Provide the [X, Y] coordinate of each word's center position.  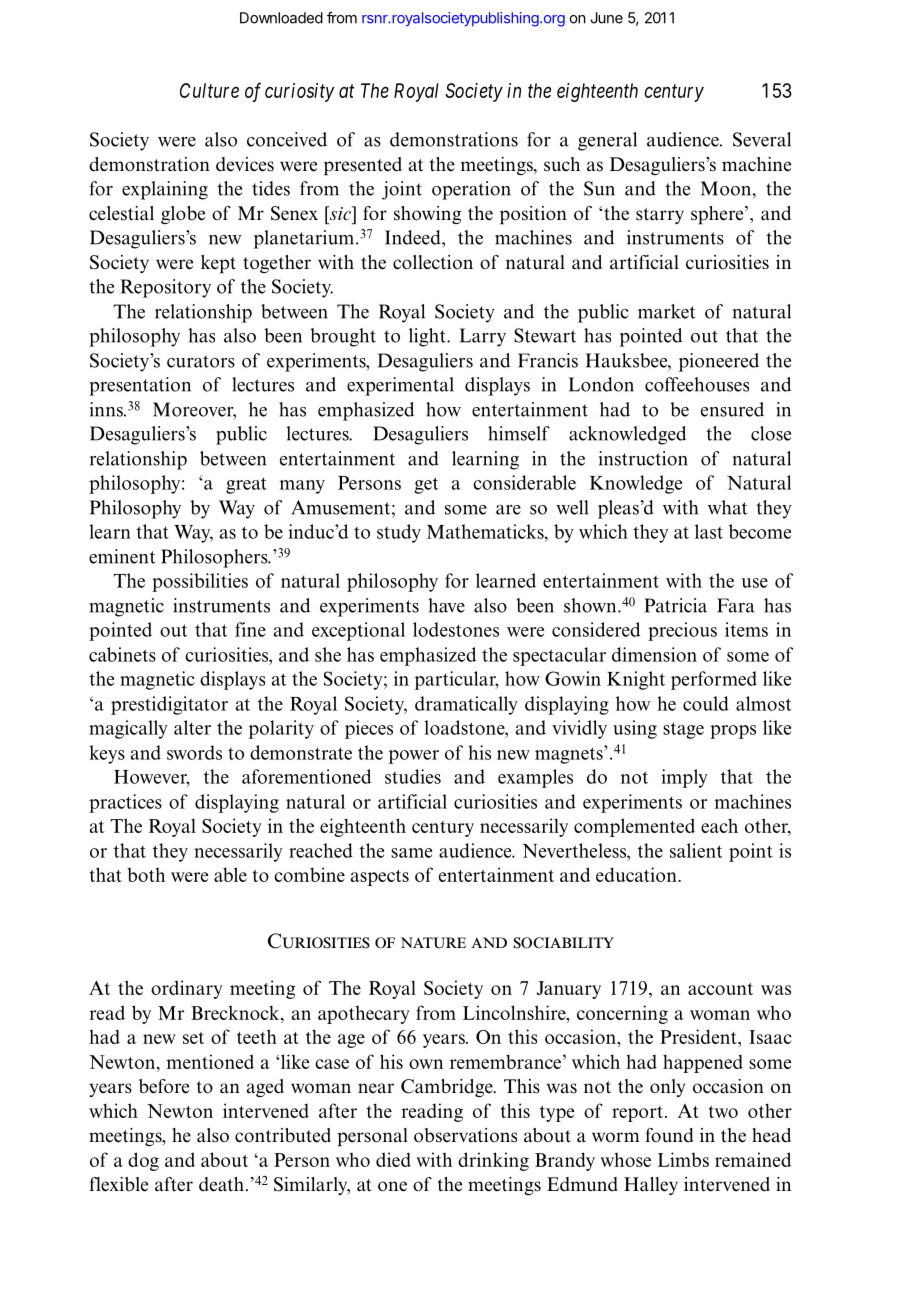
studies [413, 776]
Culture [209, 90]
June [606, 18]
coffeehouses [697, 384]
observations [465, 1135]
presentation [140, 386]
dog [143, 1161]
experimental [400, 386]
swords [194, 752]
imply [684, 778]
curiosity [300, 92]
